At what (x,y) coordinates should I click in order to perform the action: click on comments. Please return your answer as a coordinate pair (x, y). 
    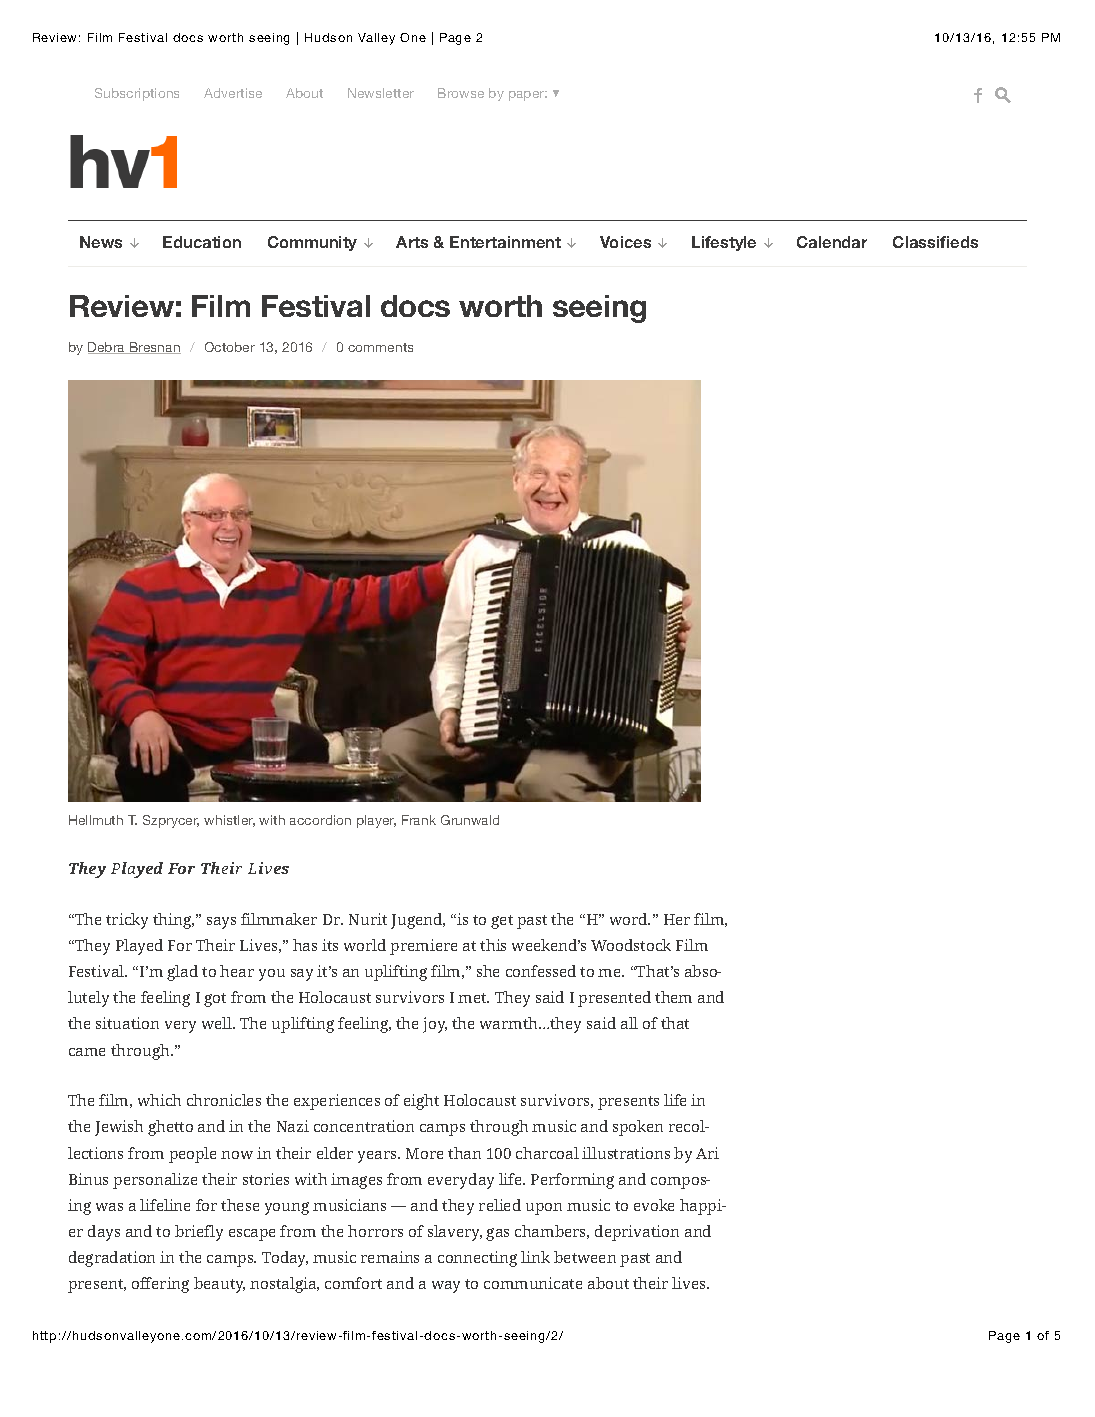
    Looking at the image, I should click on (380, 347).
